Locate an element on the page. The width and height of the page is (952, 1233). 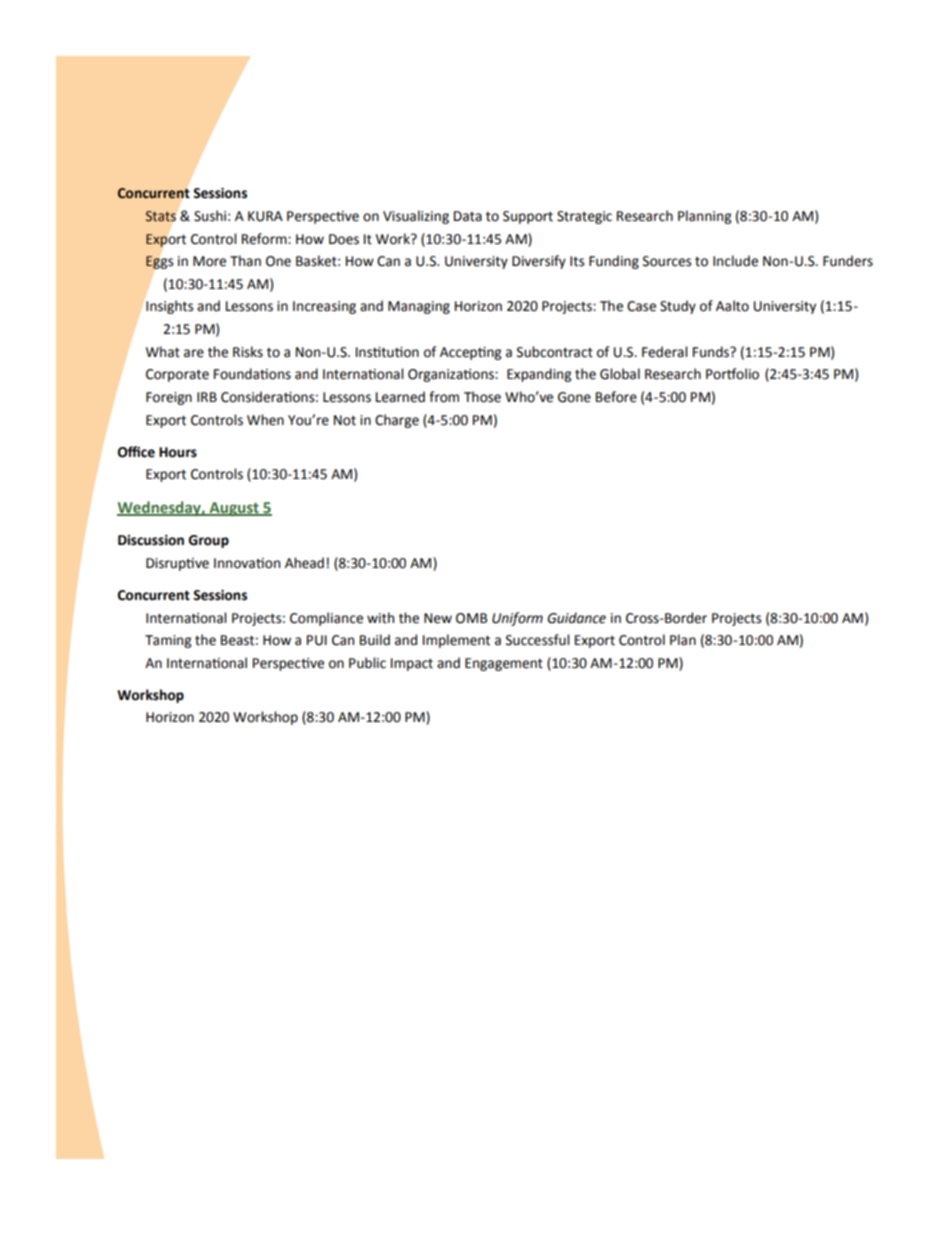
August is located at coordinates (234, 509).
